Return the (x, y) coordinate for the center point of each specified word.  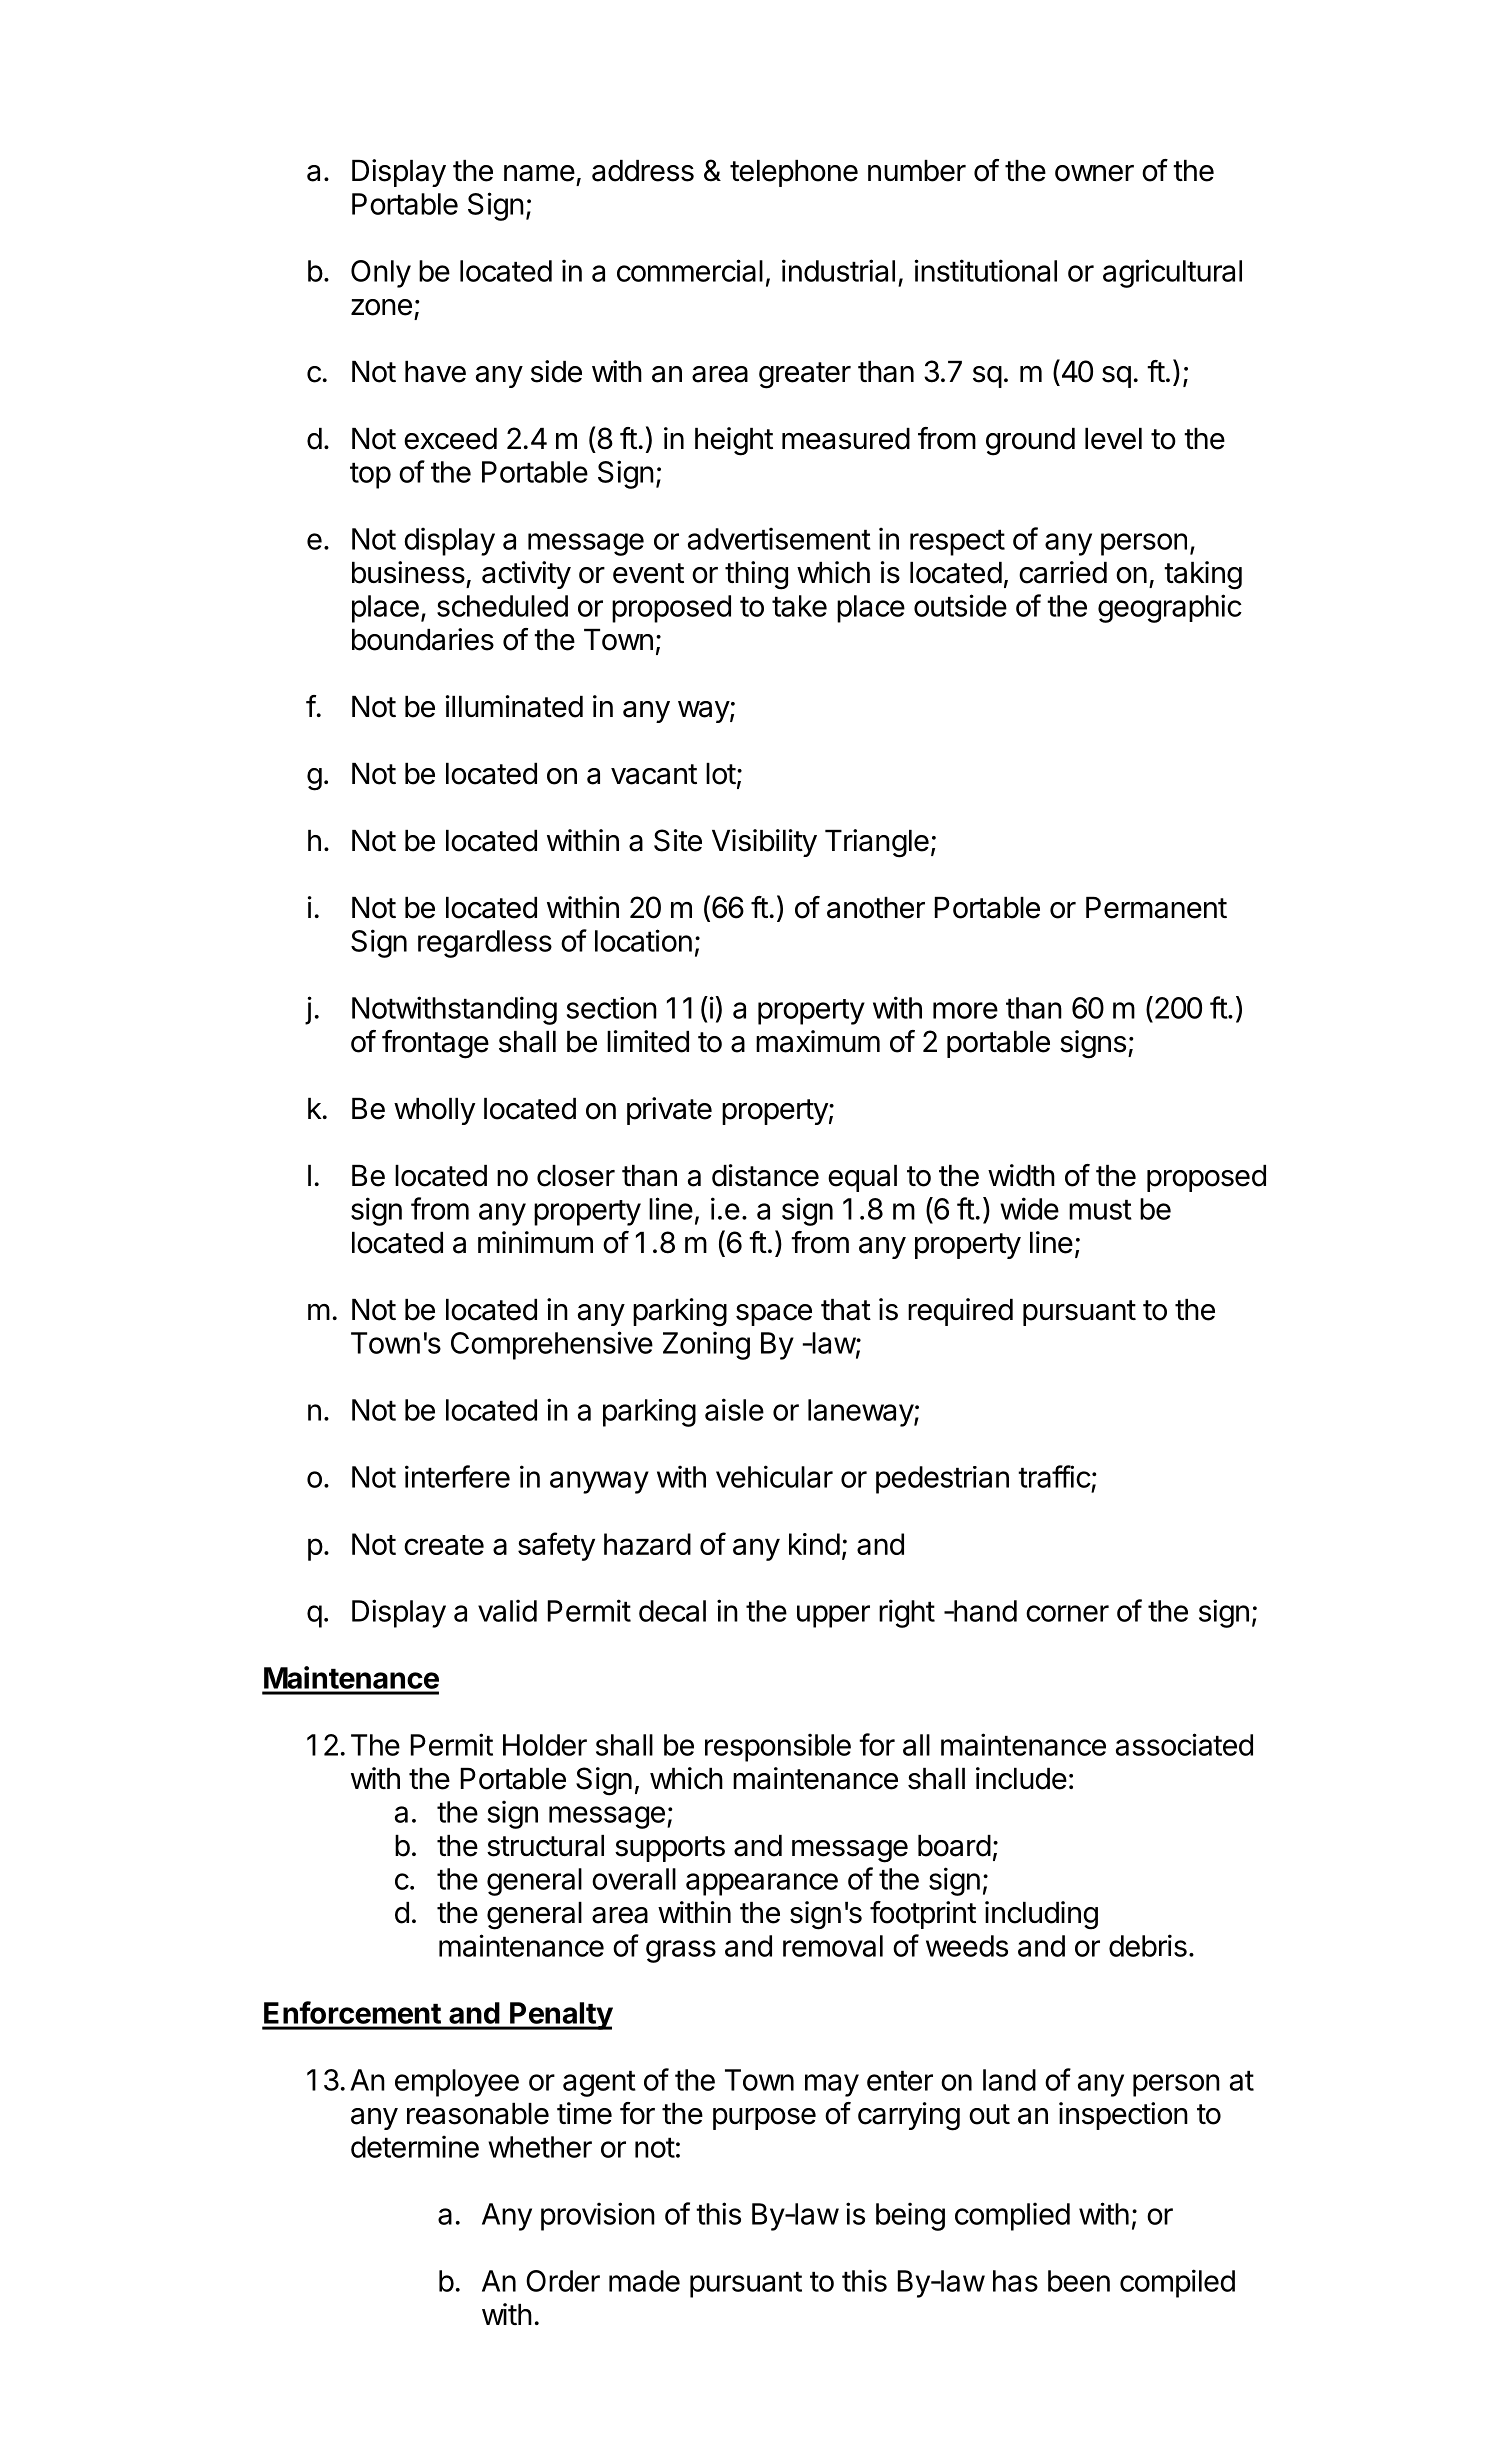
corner (1067, 1613)
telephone (794, 173)
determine (415, 2146)
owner (1094, 173)
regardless (485, 944)
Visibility (764, 843)
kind (814, 1544)
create (444, 1545)
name (539, 173)
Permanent (1156, 908)
